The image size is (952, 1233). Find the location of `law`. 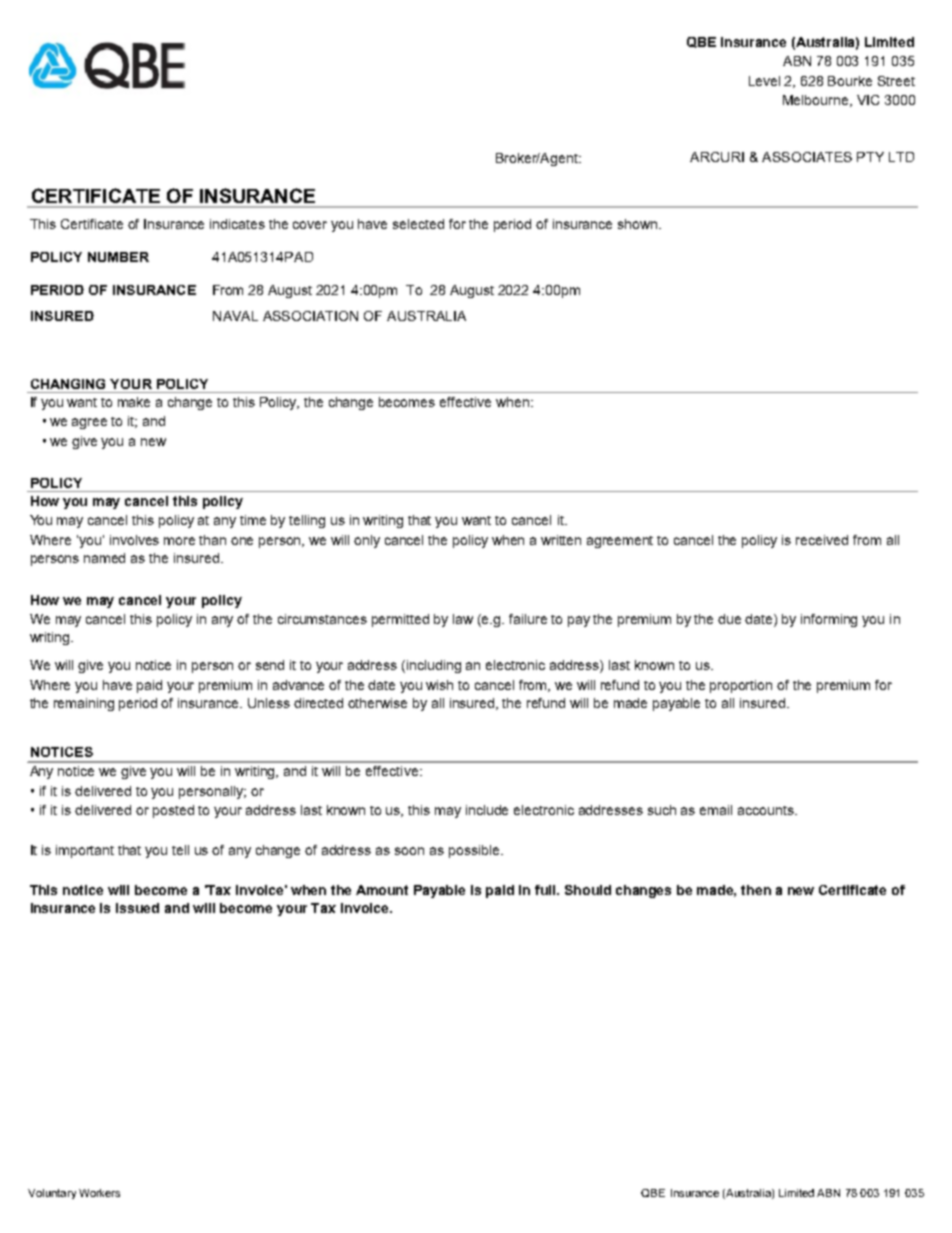

law is located at coordinates (463, 619).
